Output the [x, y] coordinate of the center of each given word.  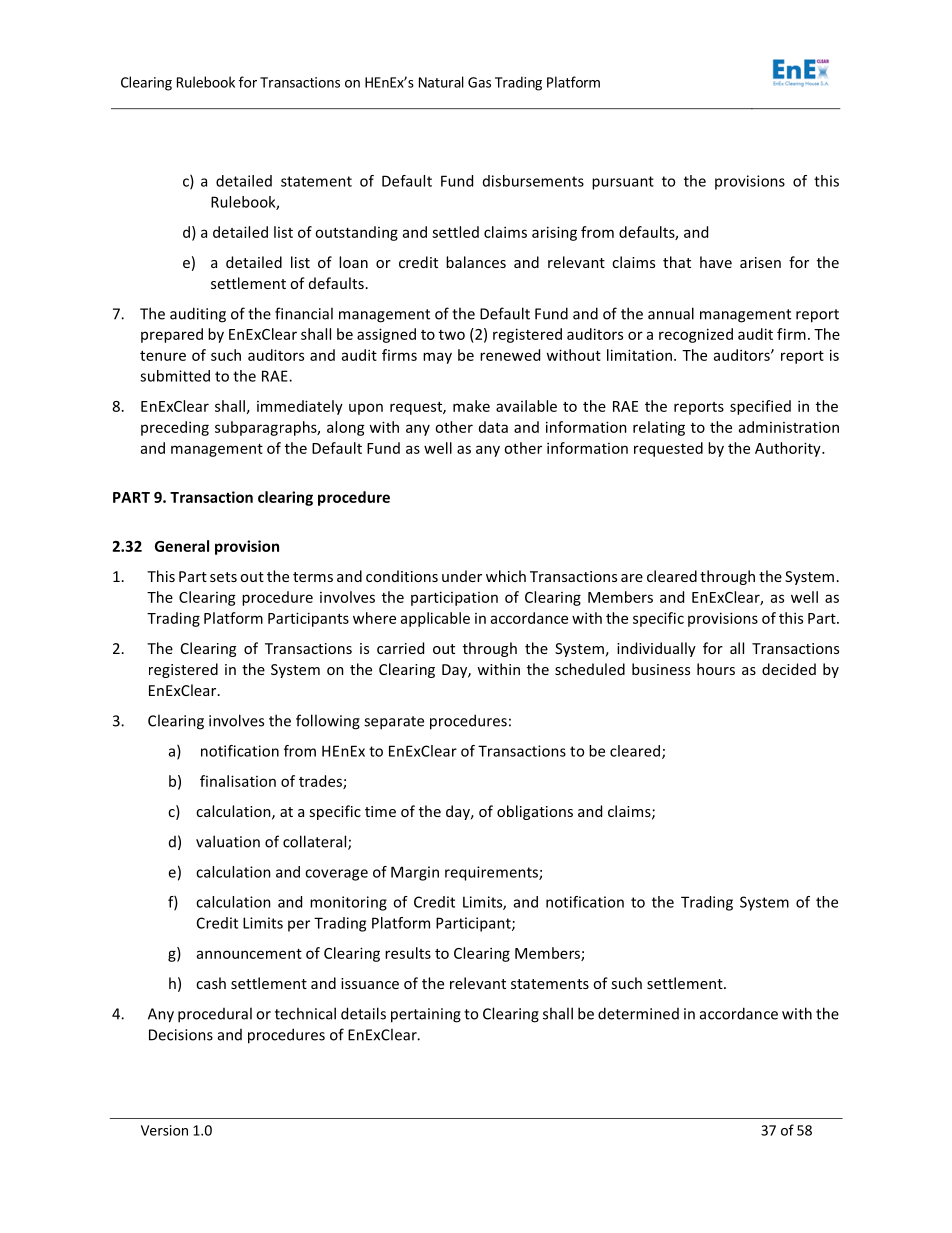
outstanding [356, 233]
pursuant [623, 183]
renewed [510, 355]
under [462, 576]
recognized [696, 335]
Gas [479, 82]
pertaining [426, 1015]
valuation [228, 841]
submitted [175, 376]
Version [164, 1130]
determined [638, 1013]
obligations [535, 812]
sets [223, 577]
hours [716, 669]
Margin [415, 873]
